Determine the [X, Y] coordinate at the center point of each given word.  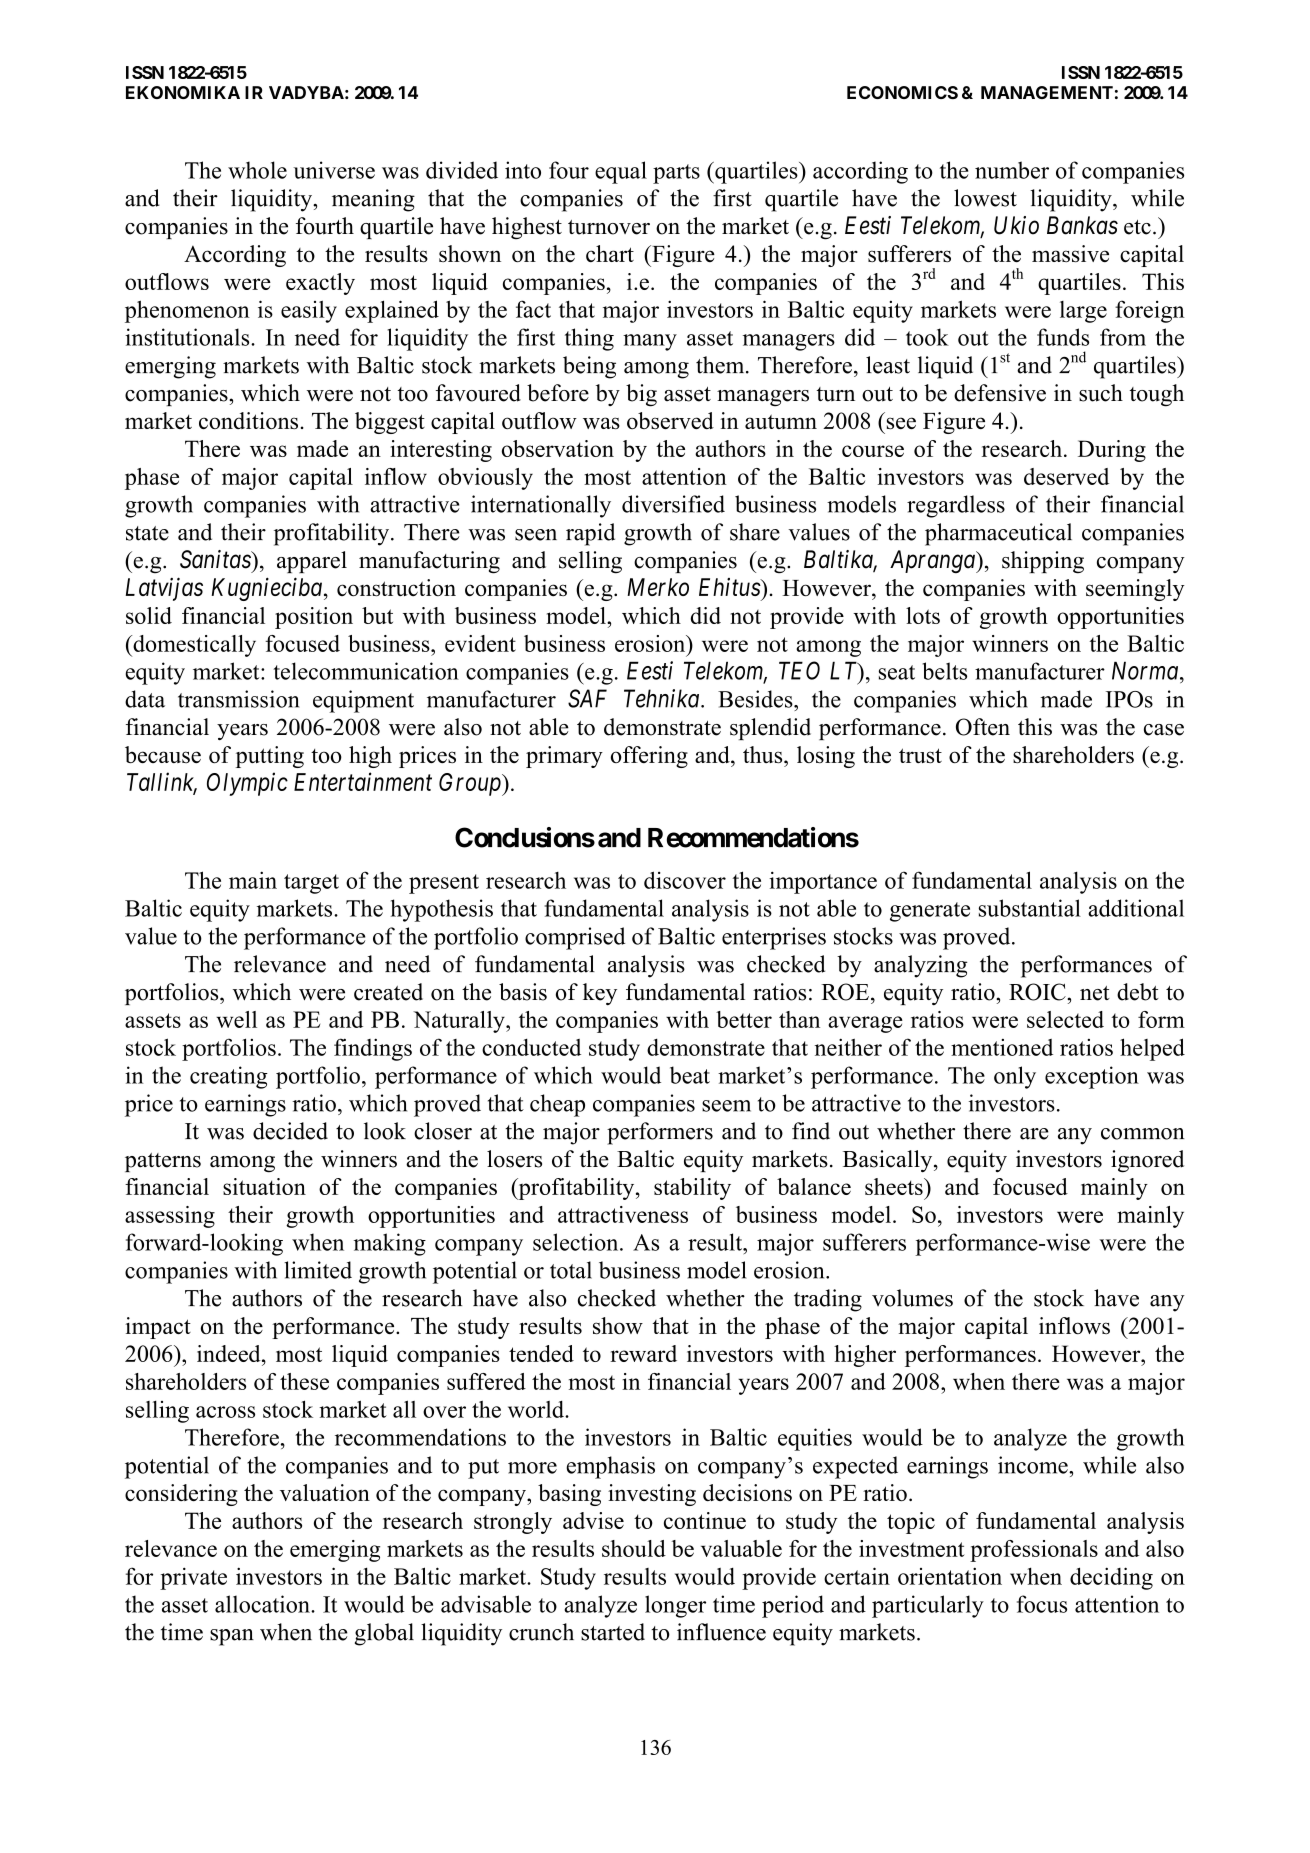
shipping [1043, 562]
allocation [263, 1604]
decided [290, 1131]
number [1012, 170]
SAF [587, 698]
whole [257, 170]
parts [676, 174]
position [314, 618]
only [1015, 1077]
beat [690, 1075]
